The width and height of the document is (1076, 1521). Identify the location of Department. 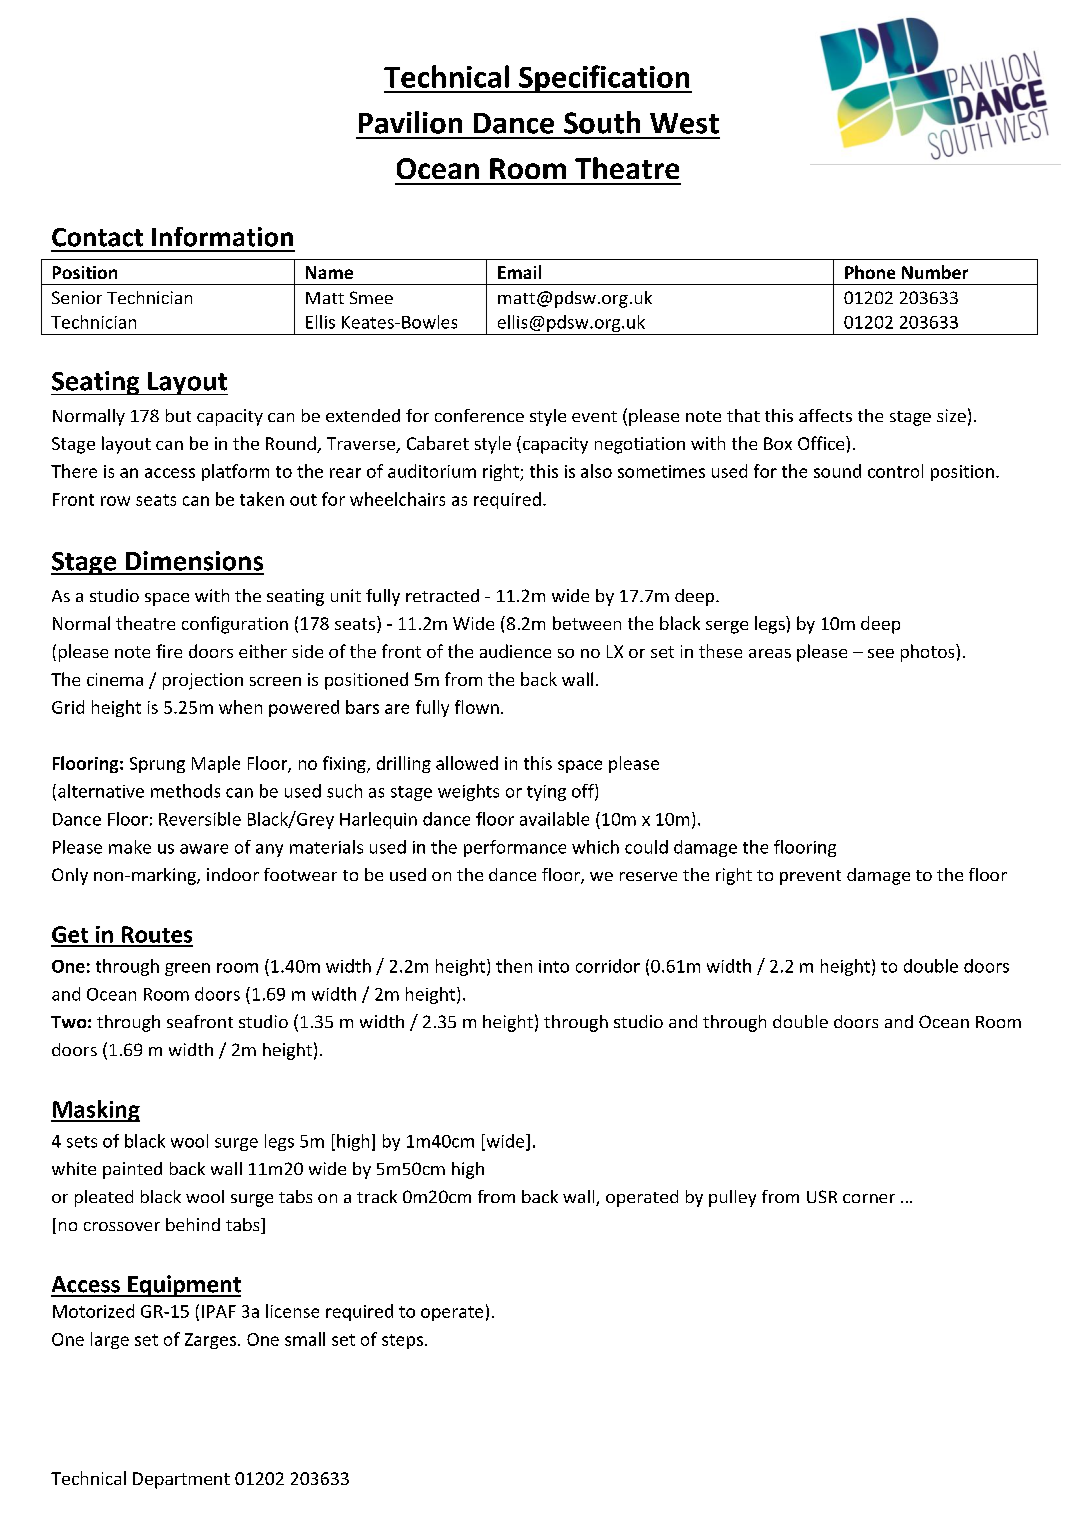
(181, 1480).
